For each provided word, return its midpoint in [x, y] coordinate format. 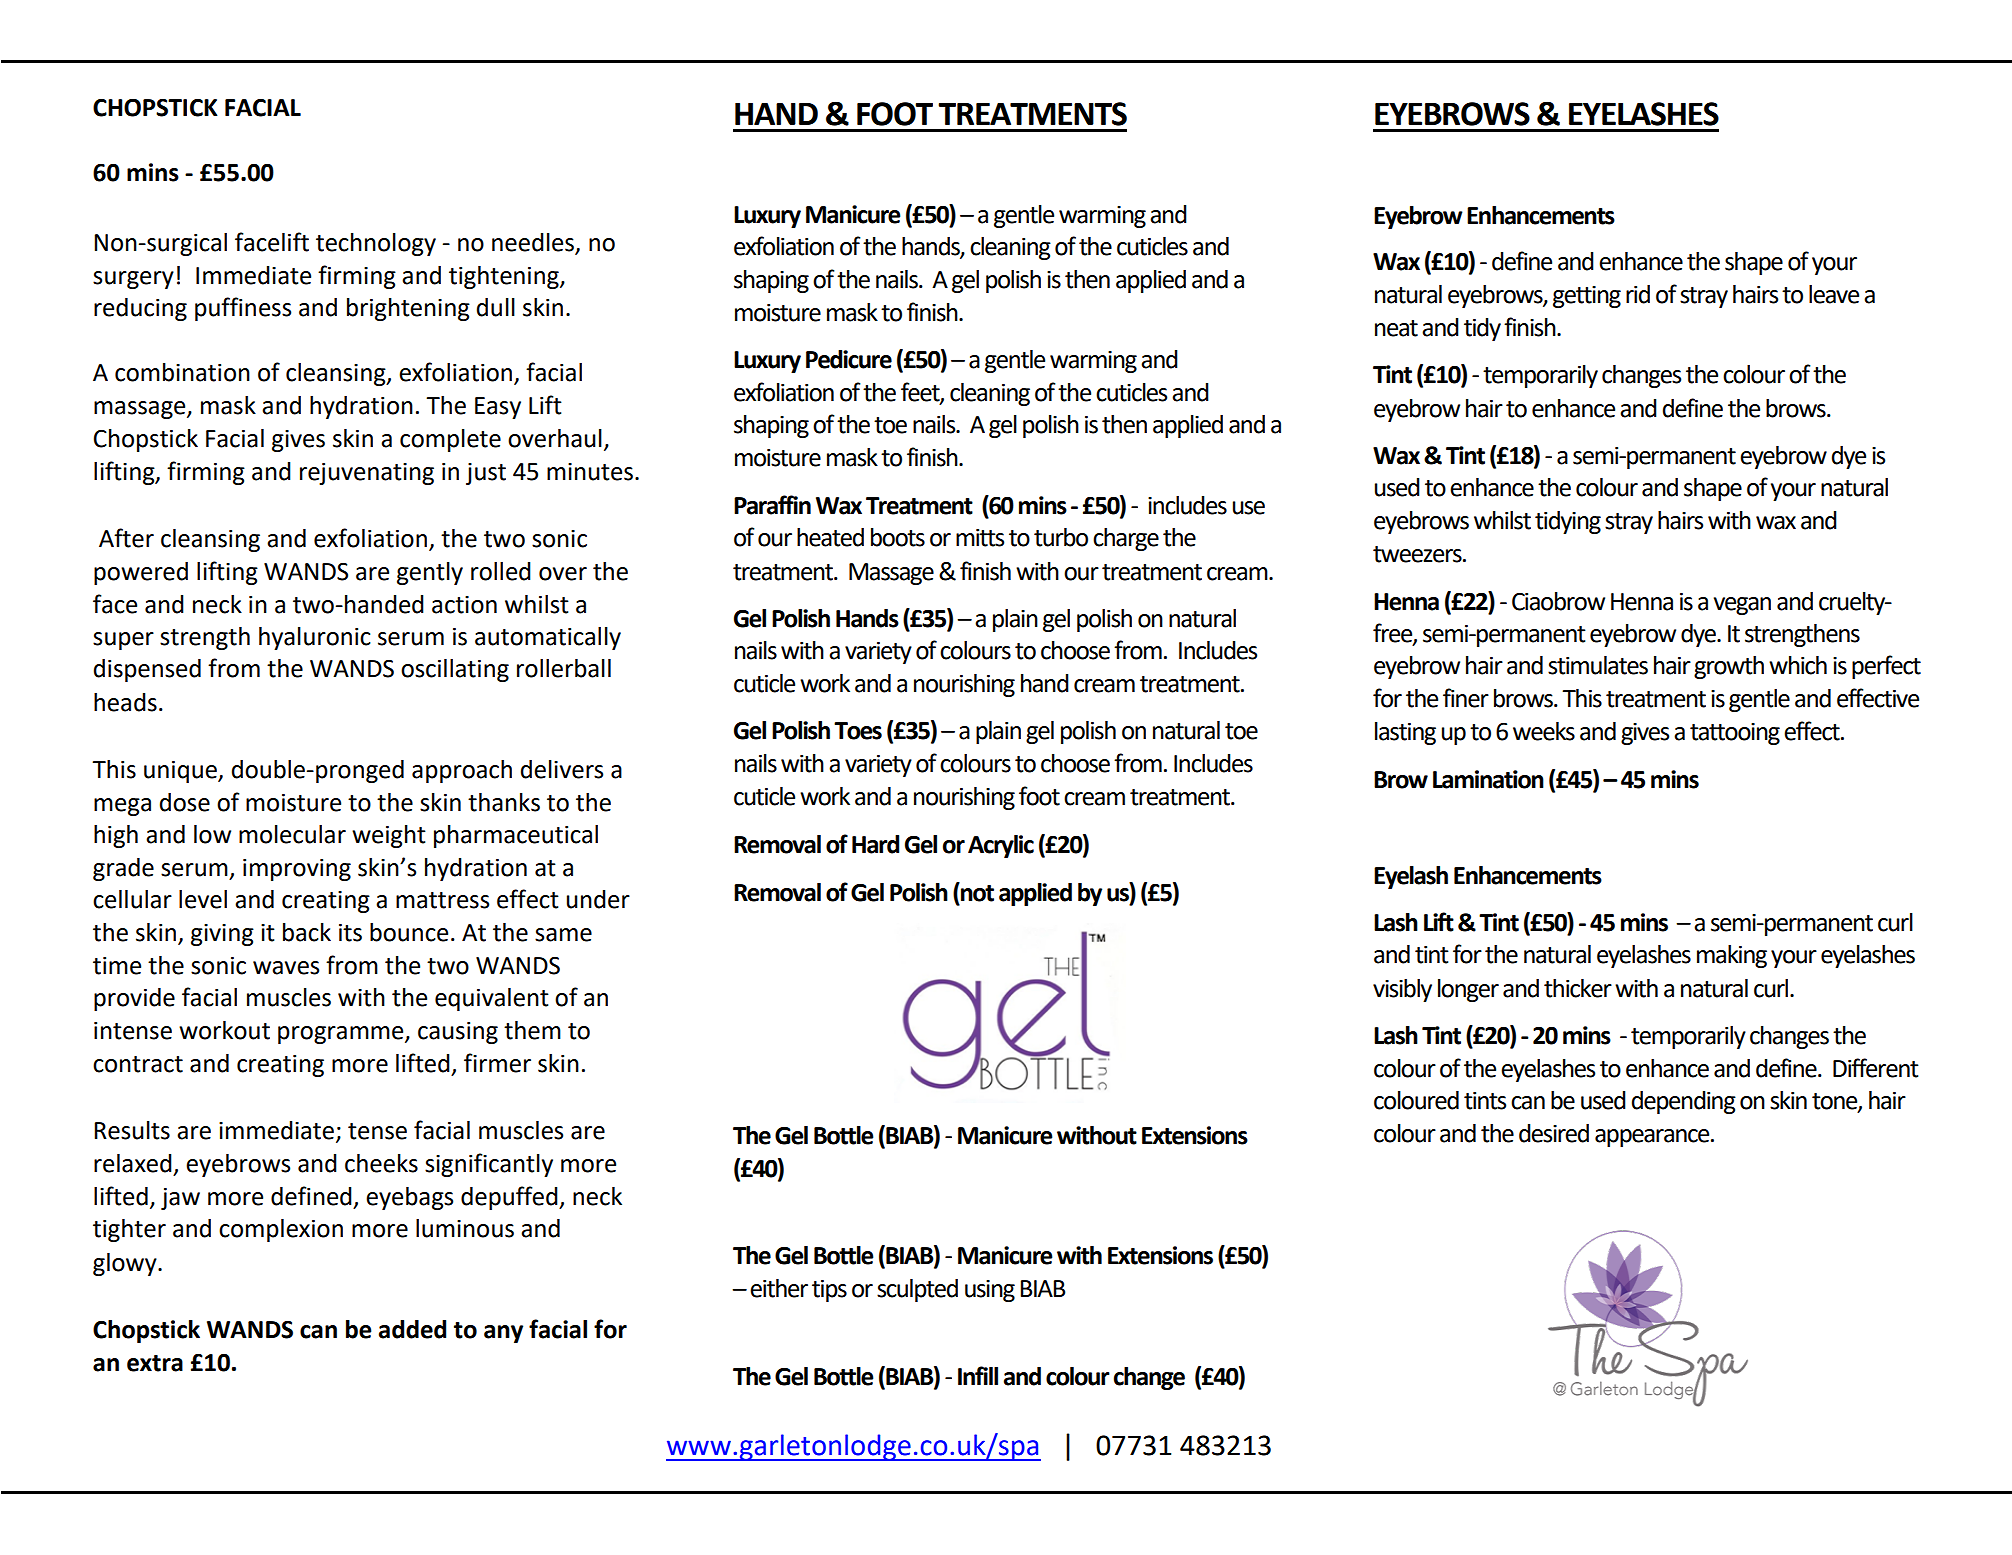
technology [376, 244]
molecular [292, 834]
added [412, 1329]
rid [1638, 294]
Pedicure [849, 359]
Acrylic [1001, 846]
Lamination [1488, 779]
